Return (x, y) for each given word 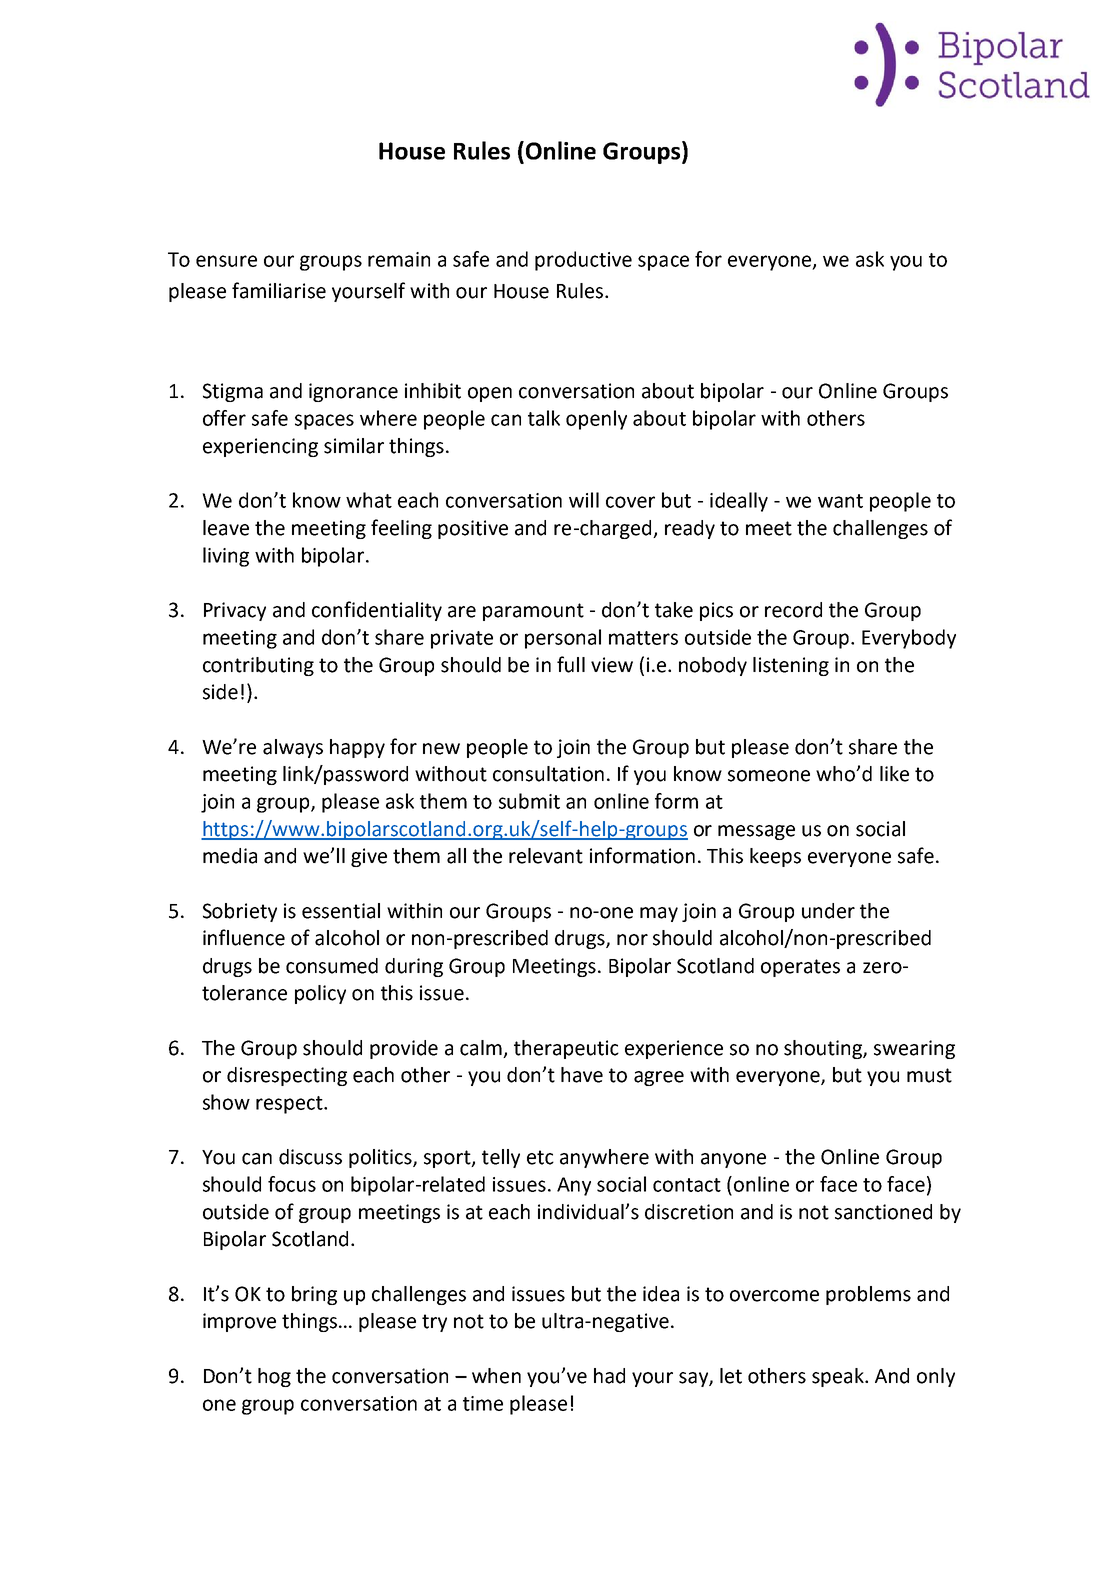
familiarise (279, 290)
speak (839, 1377)
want (840, 501)
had (609, 1376)
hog (274, 1377)
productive (583, 261)
